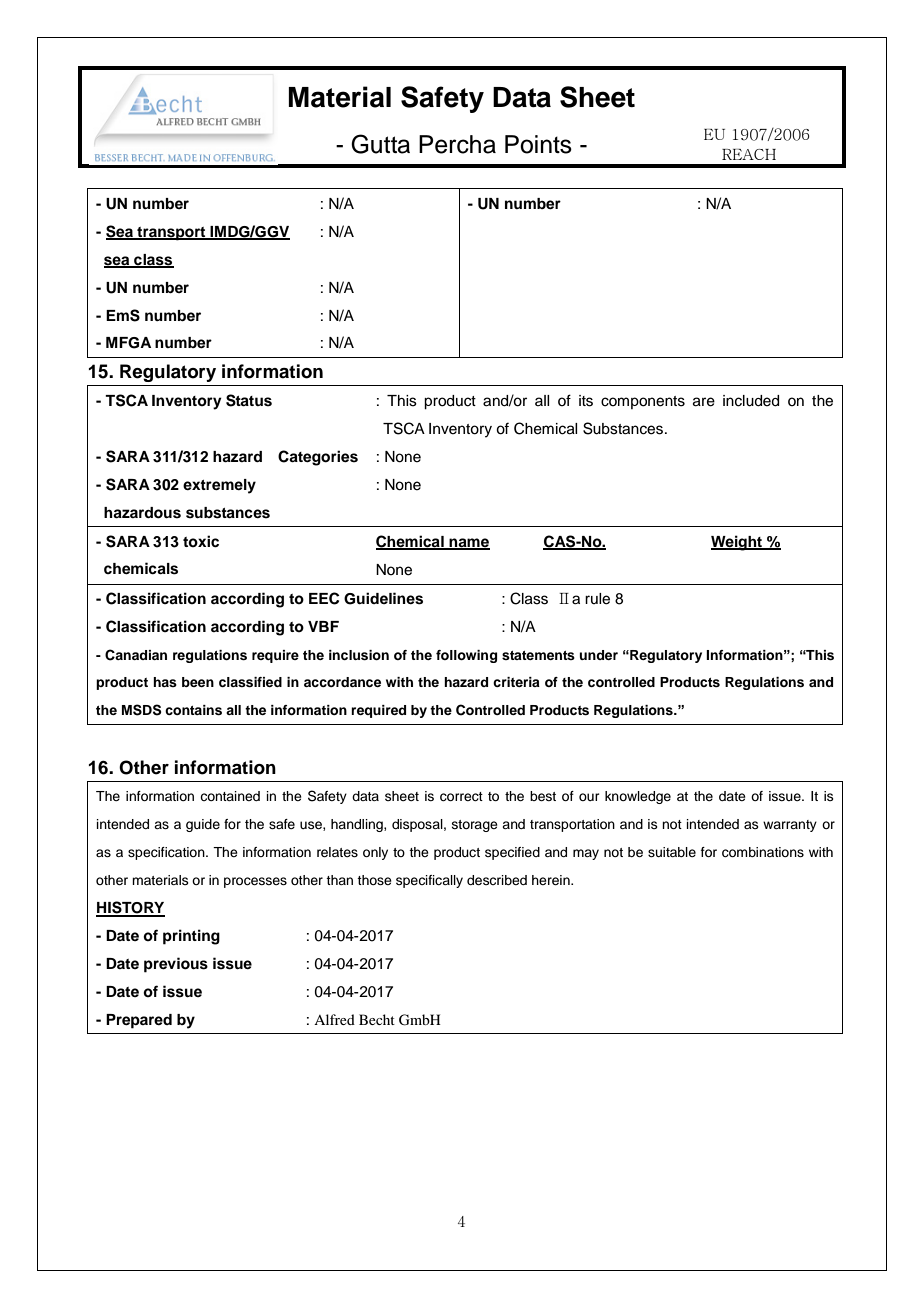 The image size is (924, 1308). What do you see at coordinates (672, 852) in the page?
I see `suitable` at bounding box center [672, 852].
